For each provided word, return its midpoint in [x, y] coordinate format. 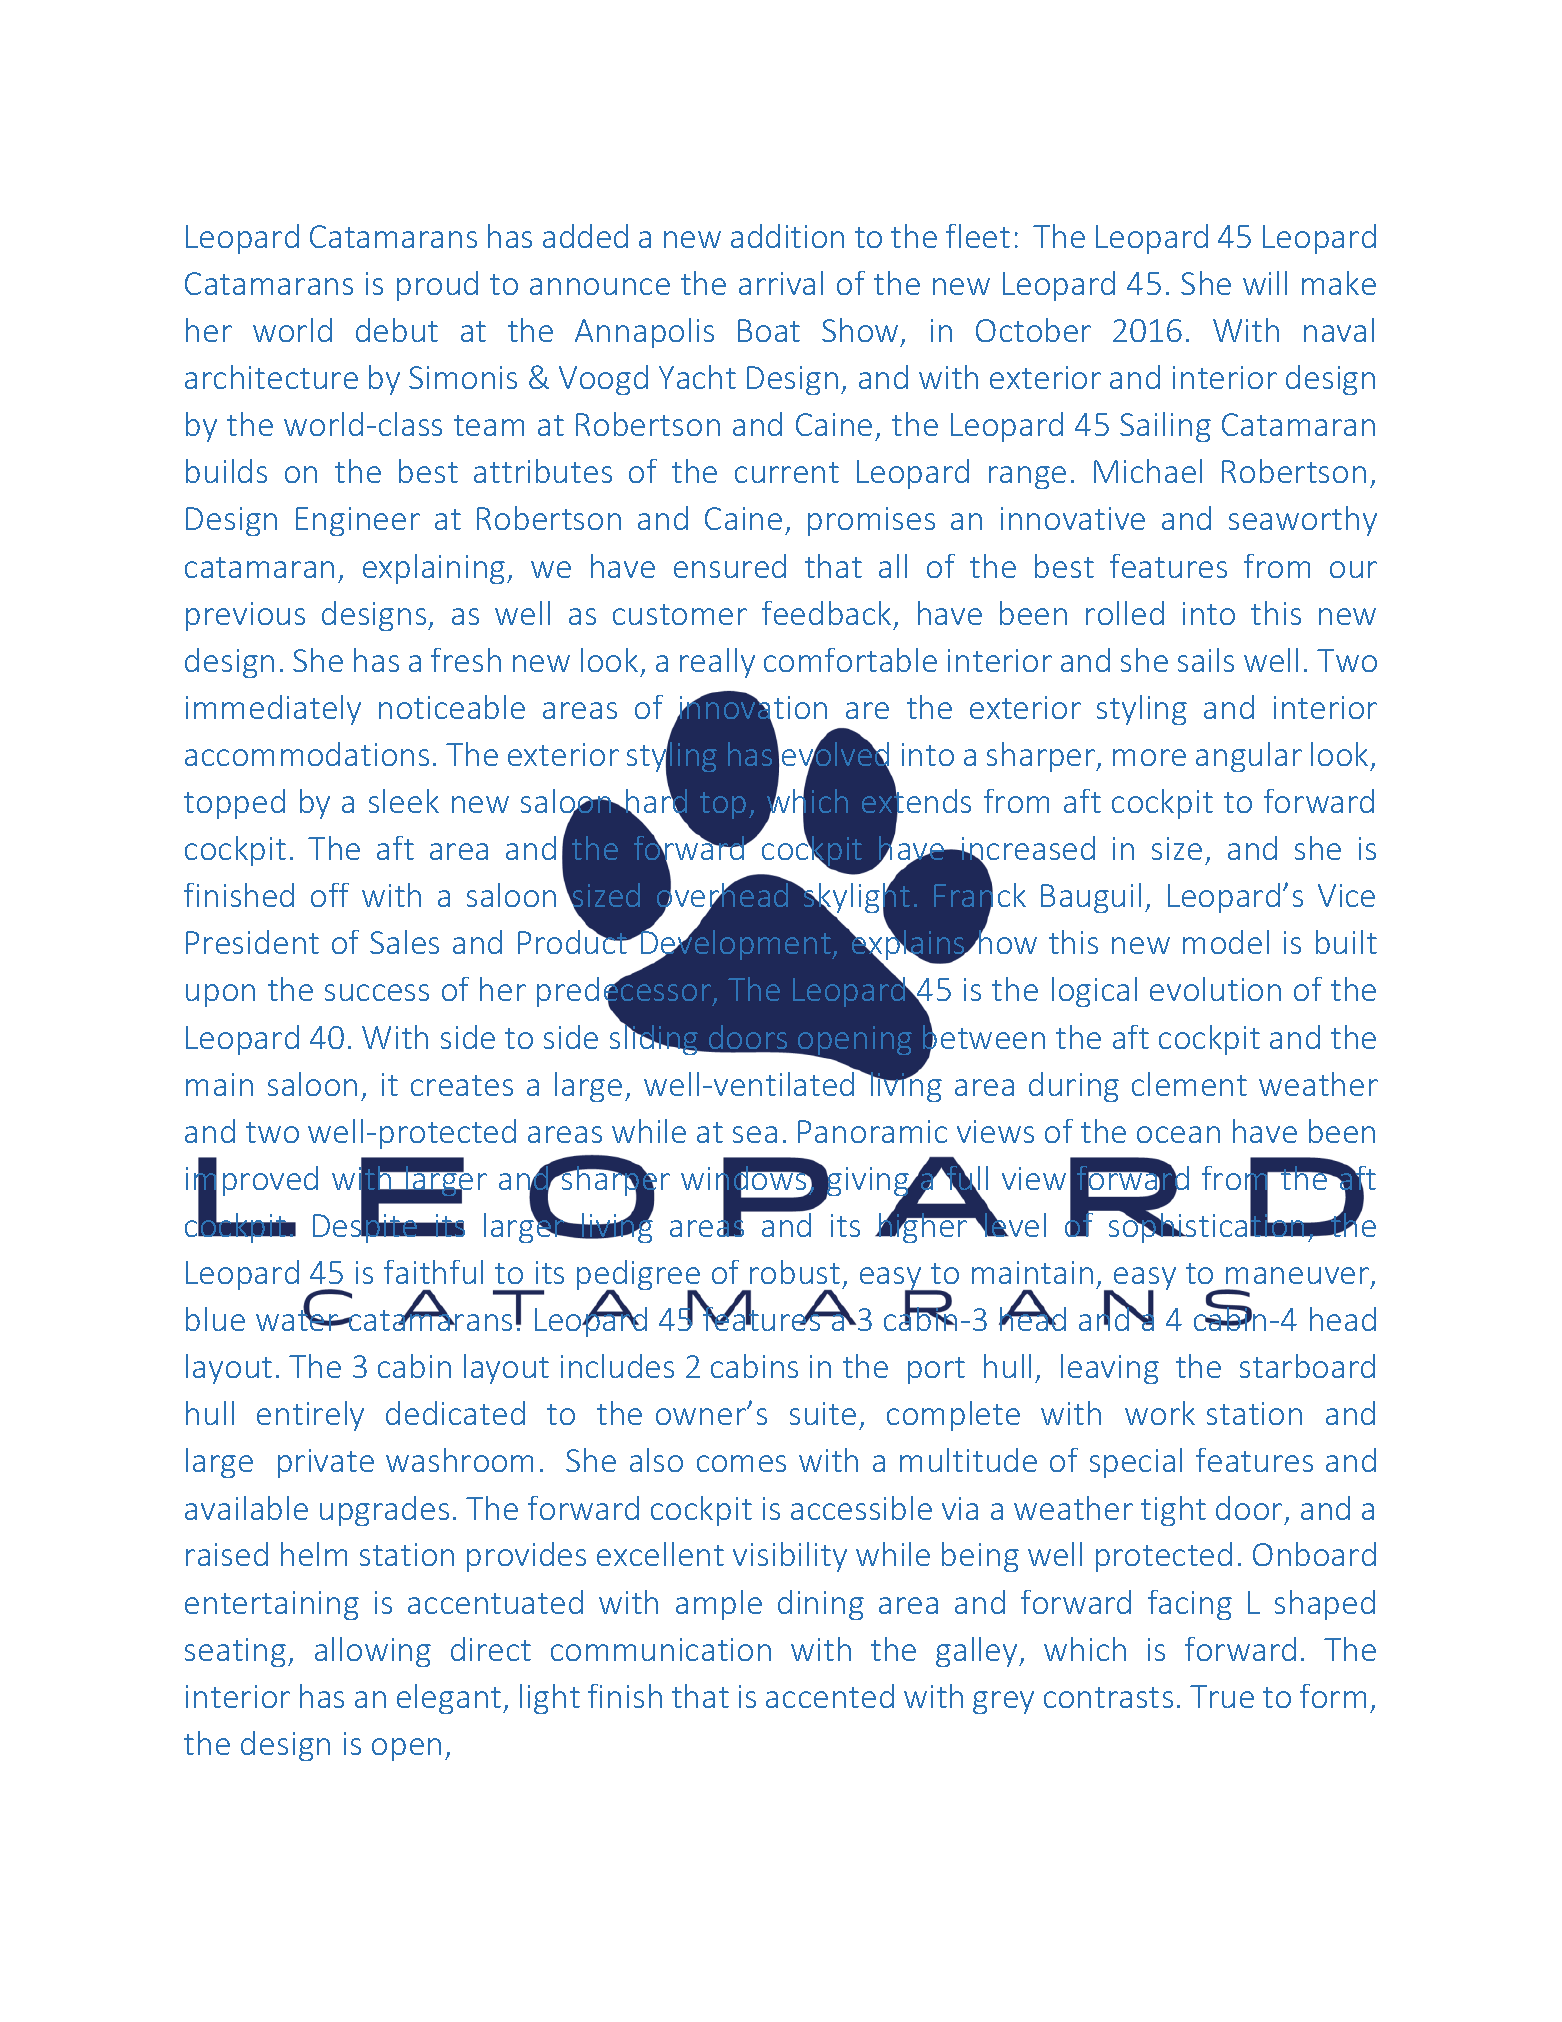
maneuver [1299, 1277]
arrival [781, 283]
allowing [373, 1652]
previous [245, 616]
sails [1206, 660]
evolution [1215, 989]
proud [437, 286]
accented [830, 1696]
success [377, 992]
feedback [826, 613]
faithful [433, 1272]
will [1265, 283]
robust [795, 1272]
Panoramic [872, 1131]
